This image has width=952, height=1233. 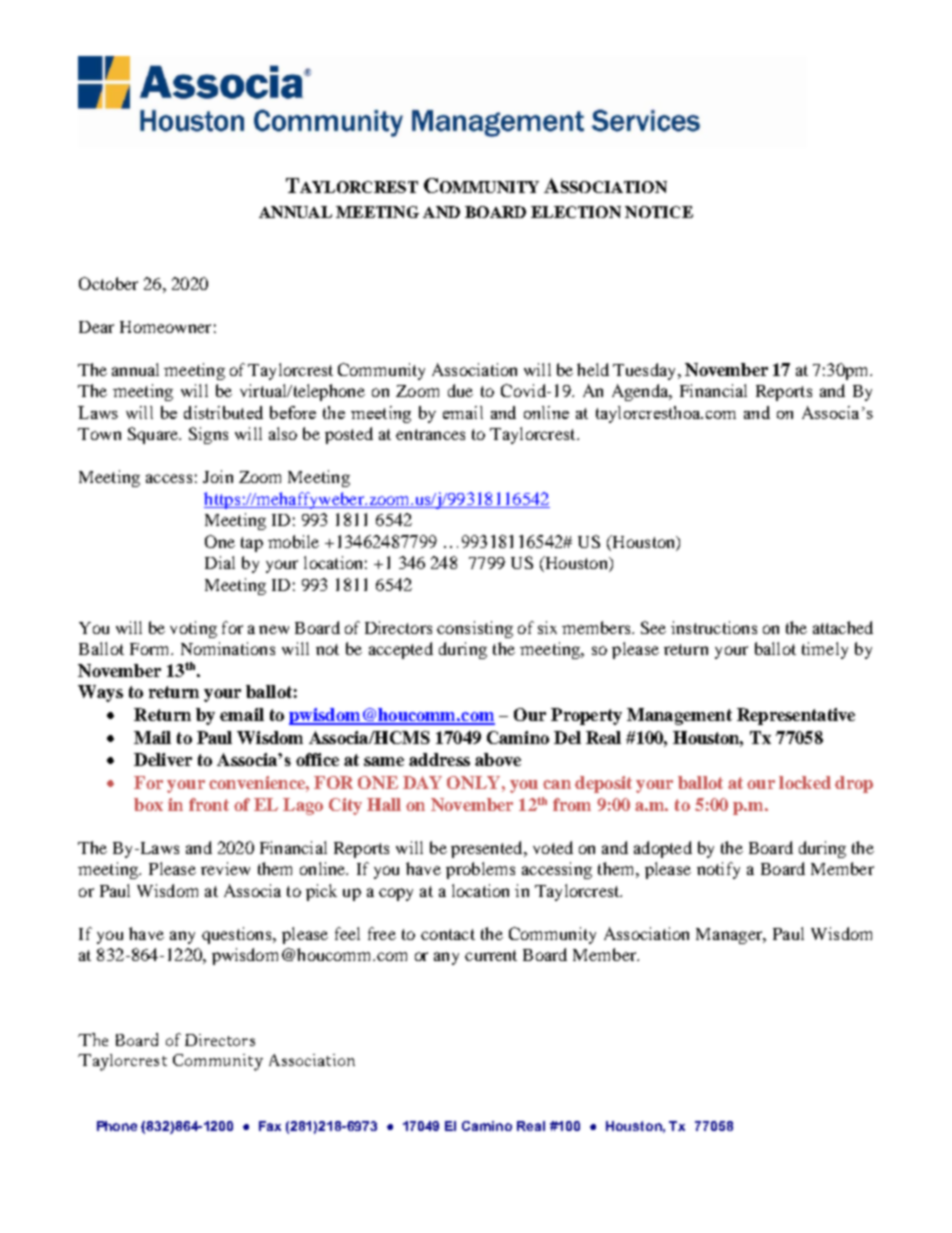 What do you see at coordinates (108, 283) in the image?
I see `October` at bounding box center [108, 283].
